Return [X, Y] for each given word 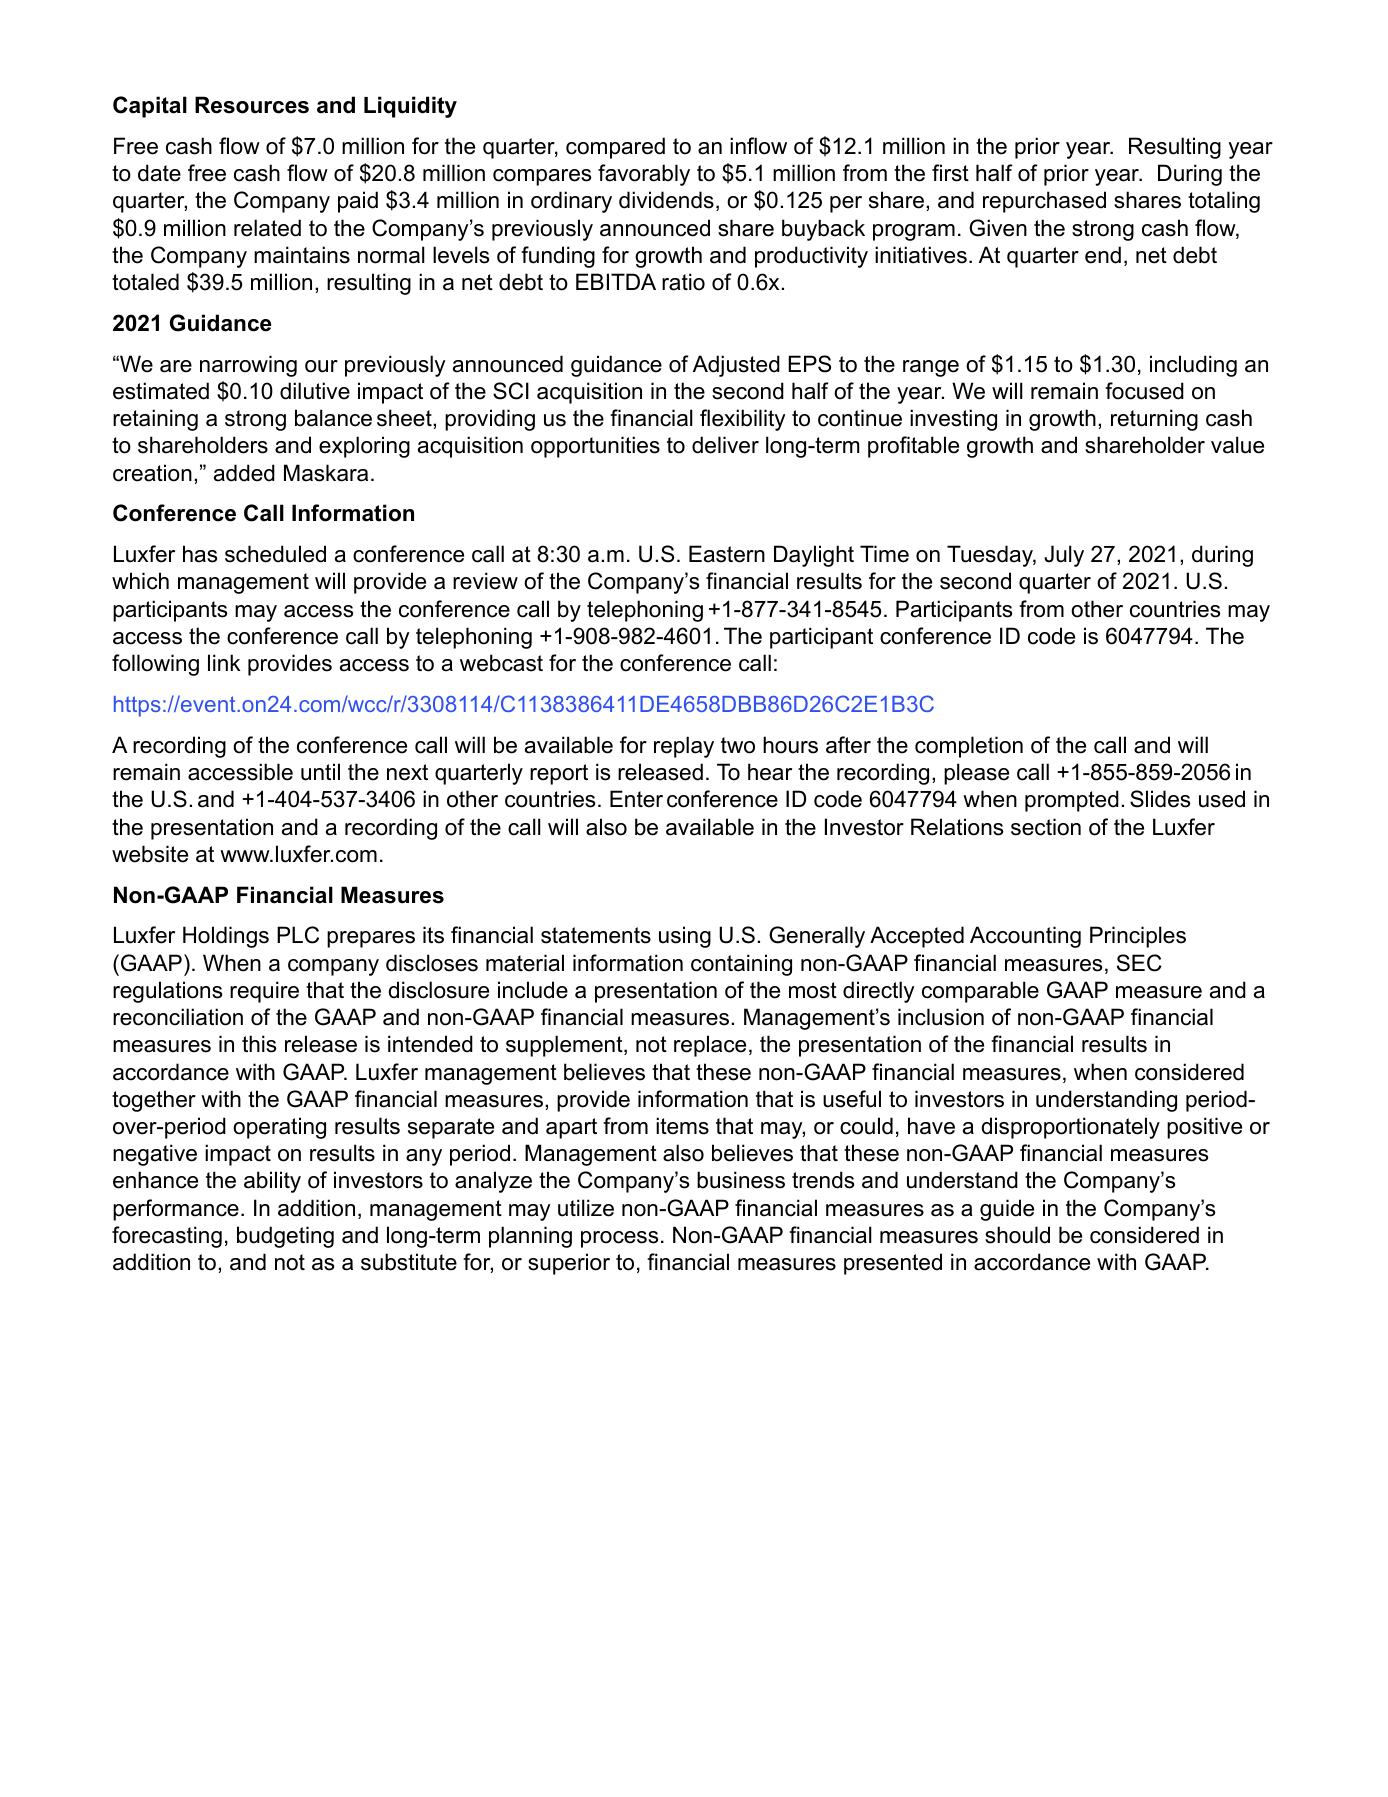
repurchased [1044, 202]
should [1017, 1235]
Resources [252, 105]
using [685, 937]
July [1064, 556]
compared [615, 148]
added [244, 473]
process [619, 1239]
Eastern [727, 554]
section [1046, 827]
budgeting [285, 1237]
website [150, 854]
